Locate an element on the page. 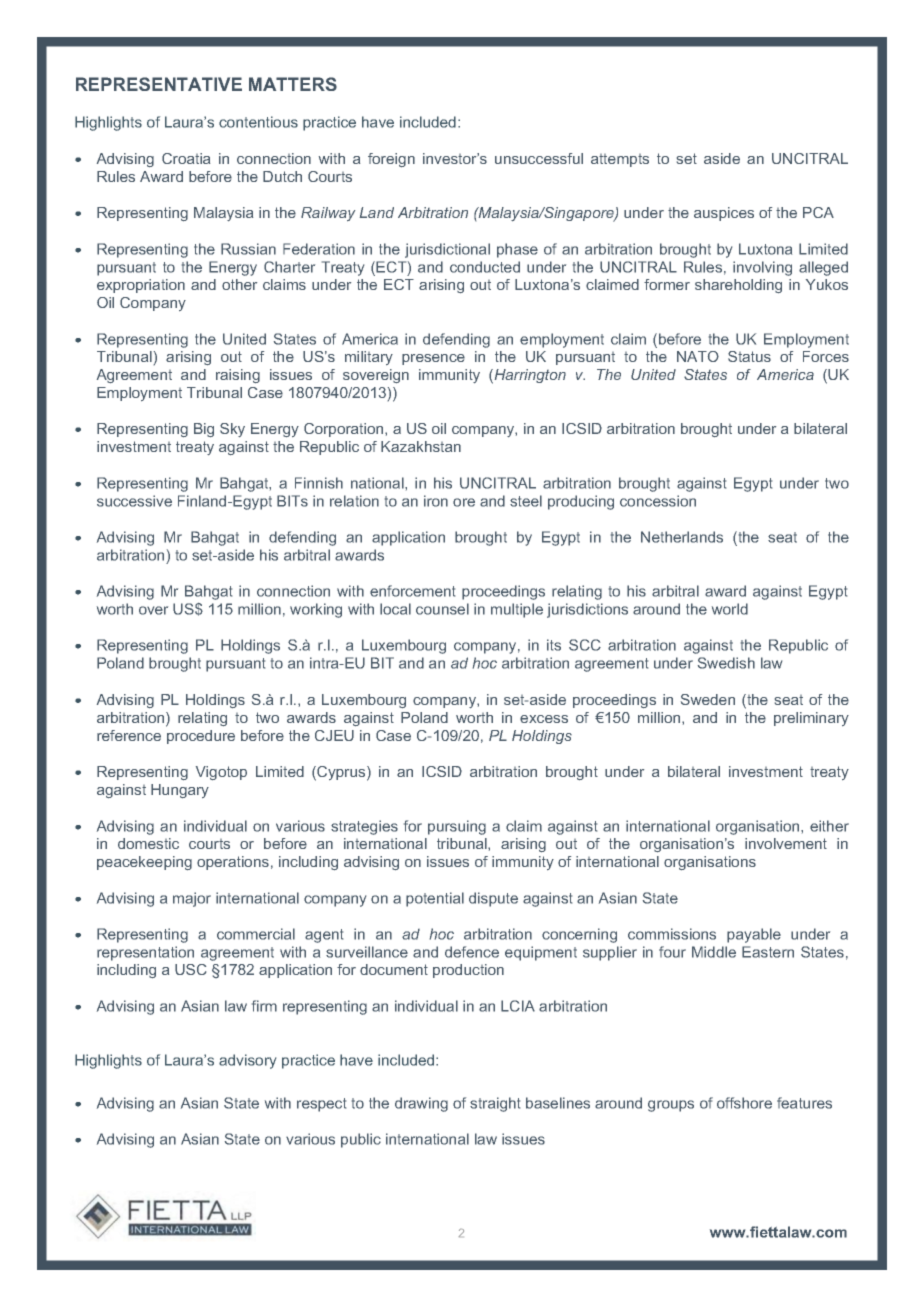  auspices is located at coordinates (724, 214).
